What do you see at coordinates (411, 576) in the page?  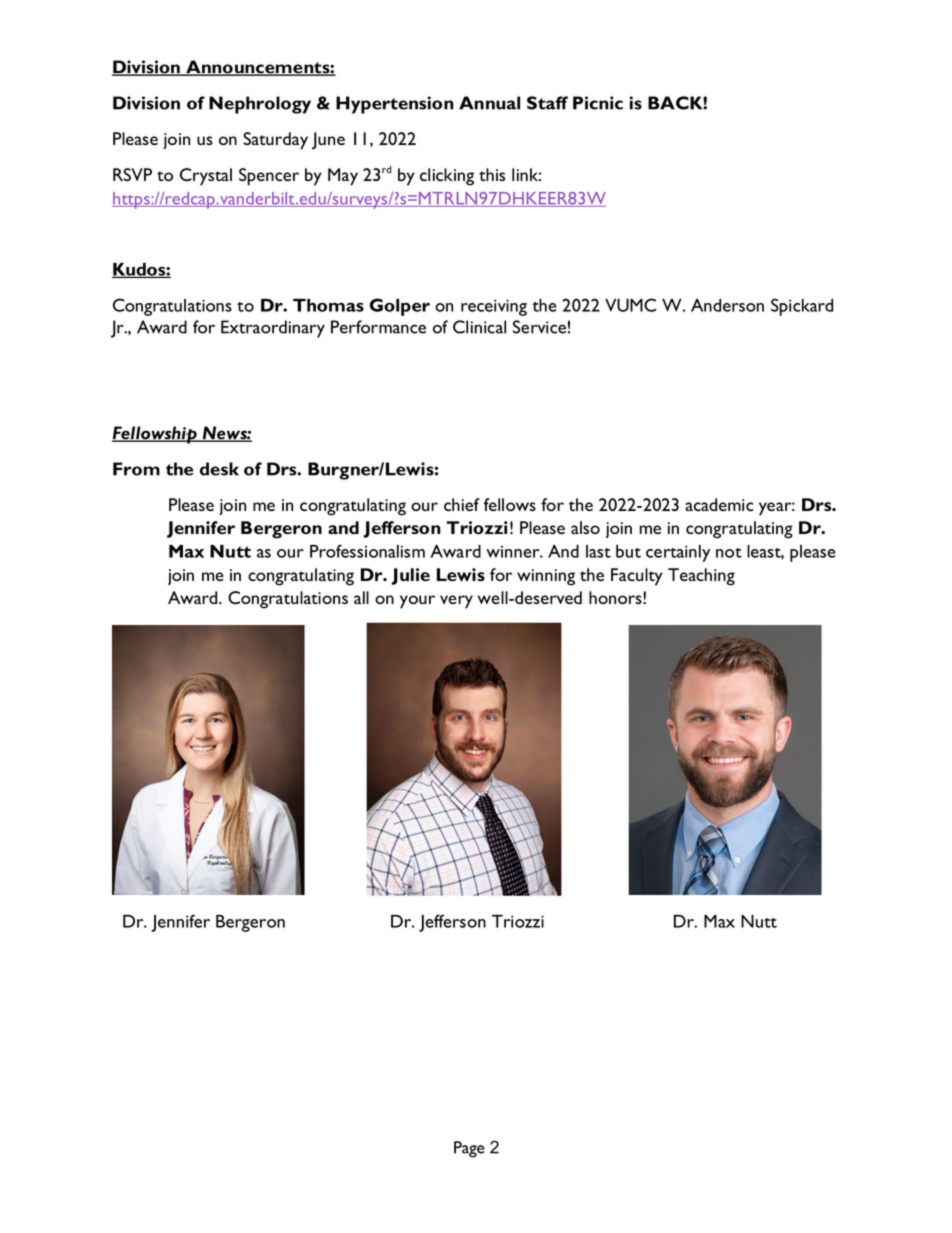 I see `Julie` at bounding box center [411, 576].
